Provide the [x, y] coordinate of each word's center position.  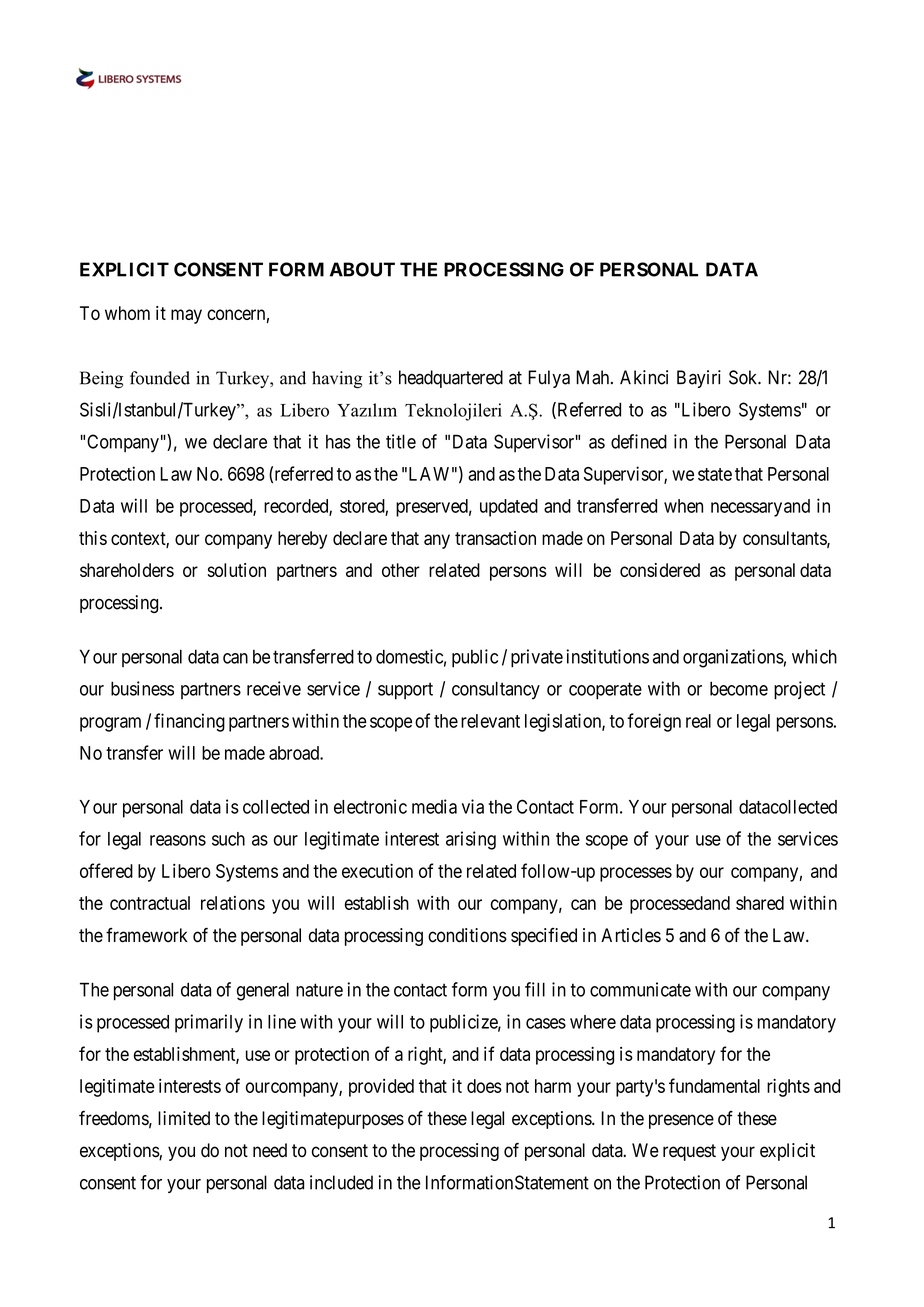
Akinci [644, 377]
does [484, 1086]
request [689, 1152]
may [186, 316]
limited [184, 1118]
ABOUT [362, 269]
